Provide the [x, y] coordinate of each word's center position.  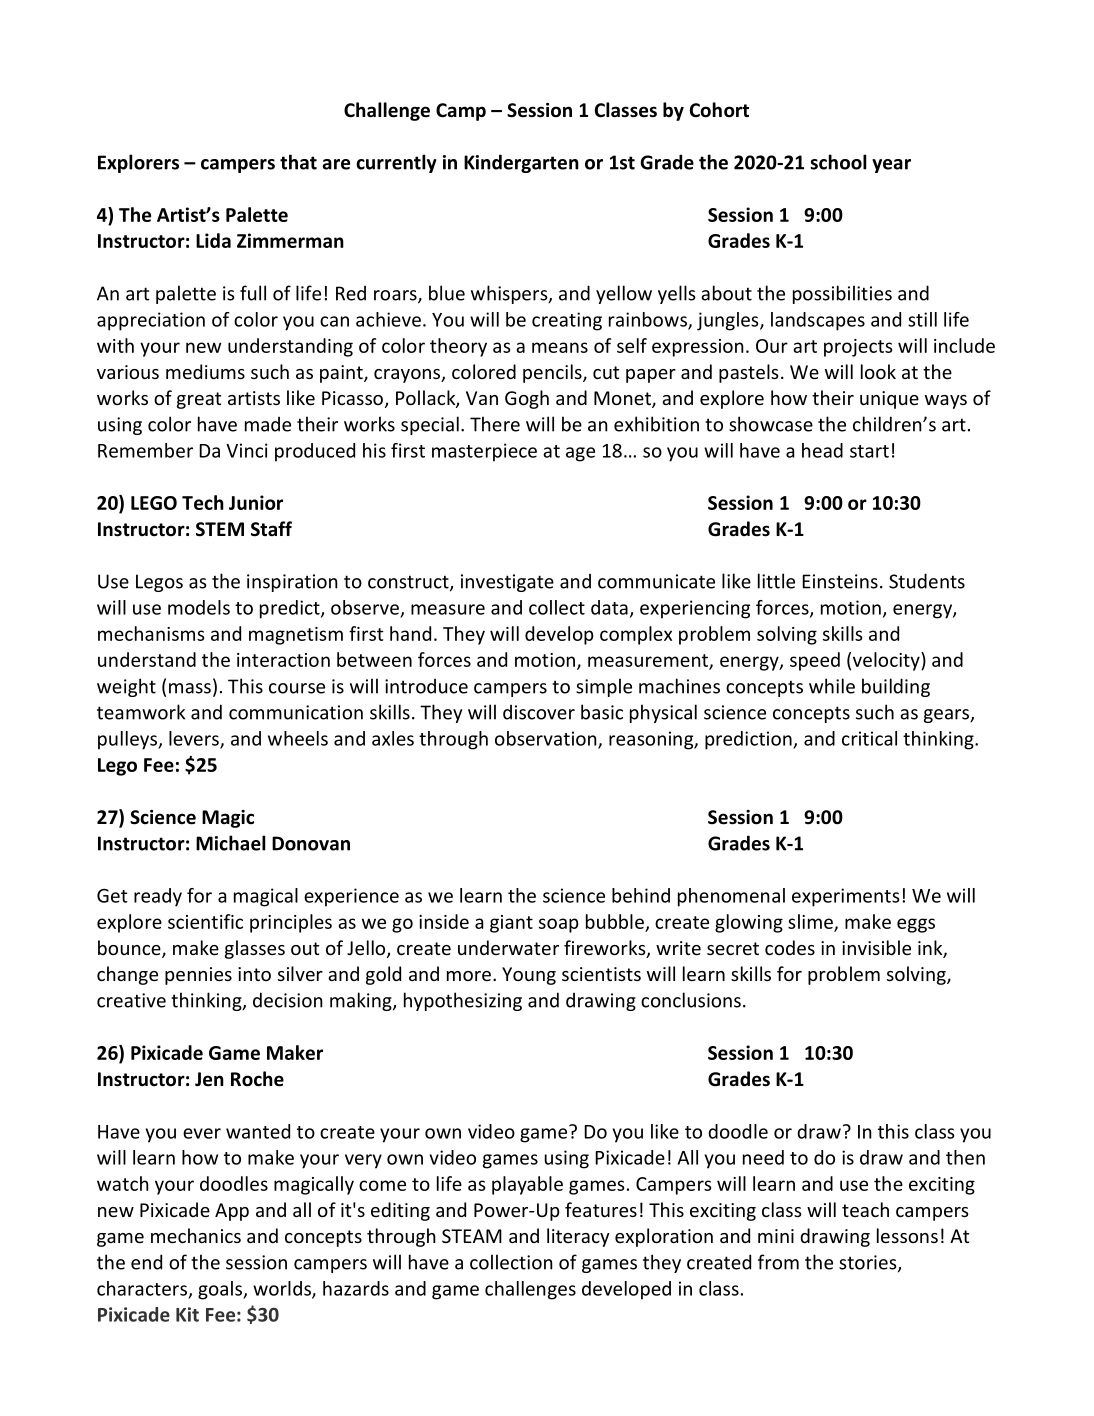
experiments [846, 897]
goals [221, 1290]
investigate [507, 583]
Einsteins [840, 581]
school [838, 162]
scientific [205, 921]
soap [559, 925]
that [298, 162]
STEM [220, 529]
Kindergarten [521, 163]
